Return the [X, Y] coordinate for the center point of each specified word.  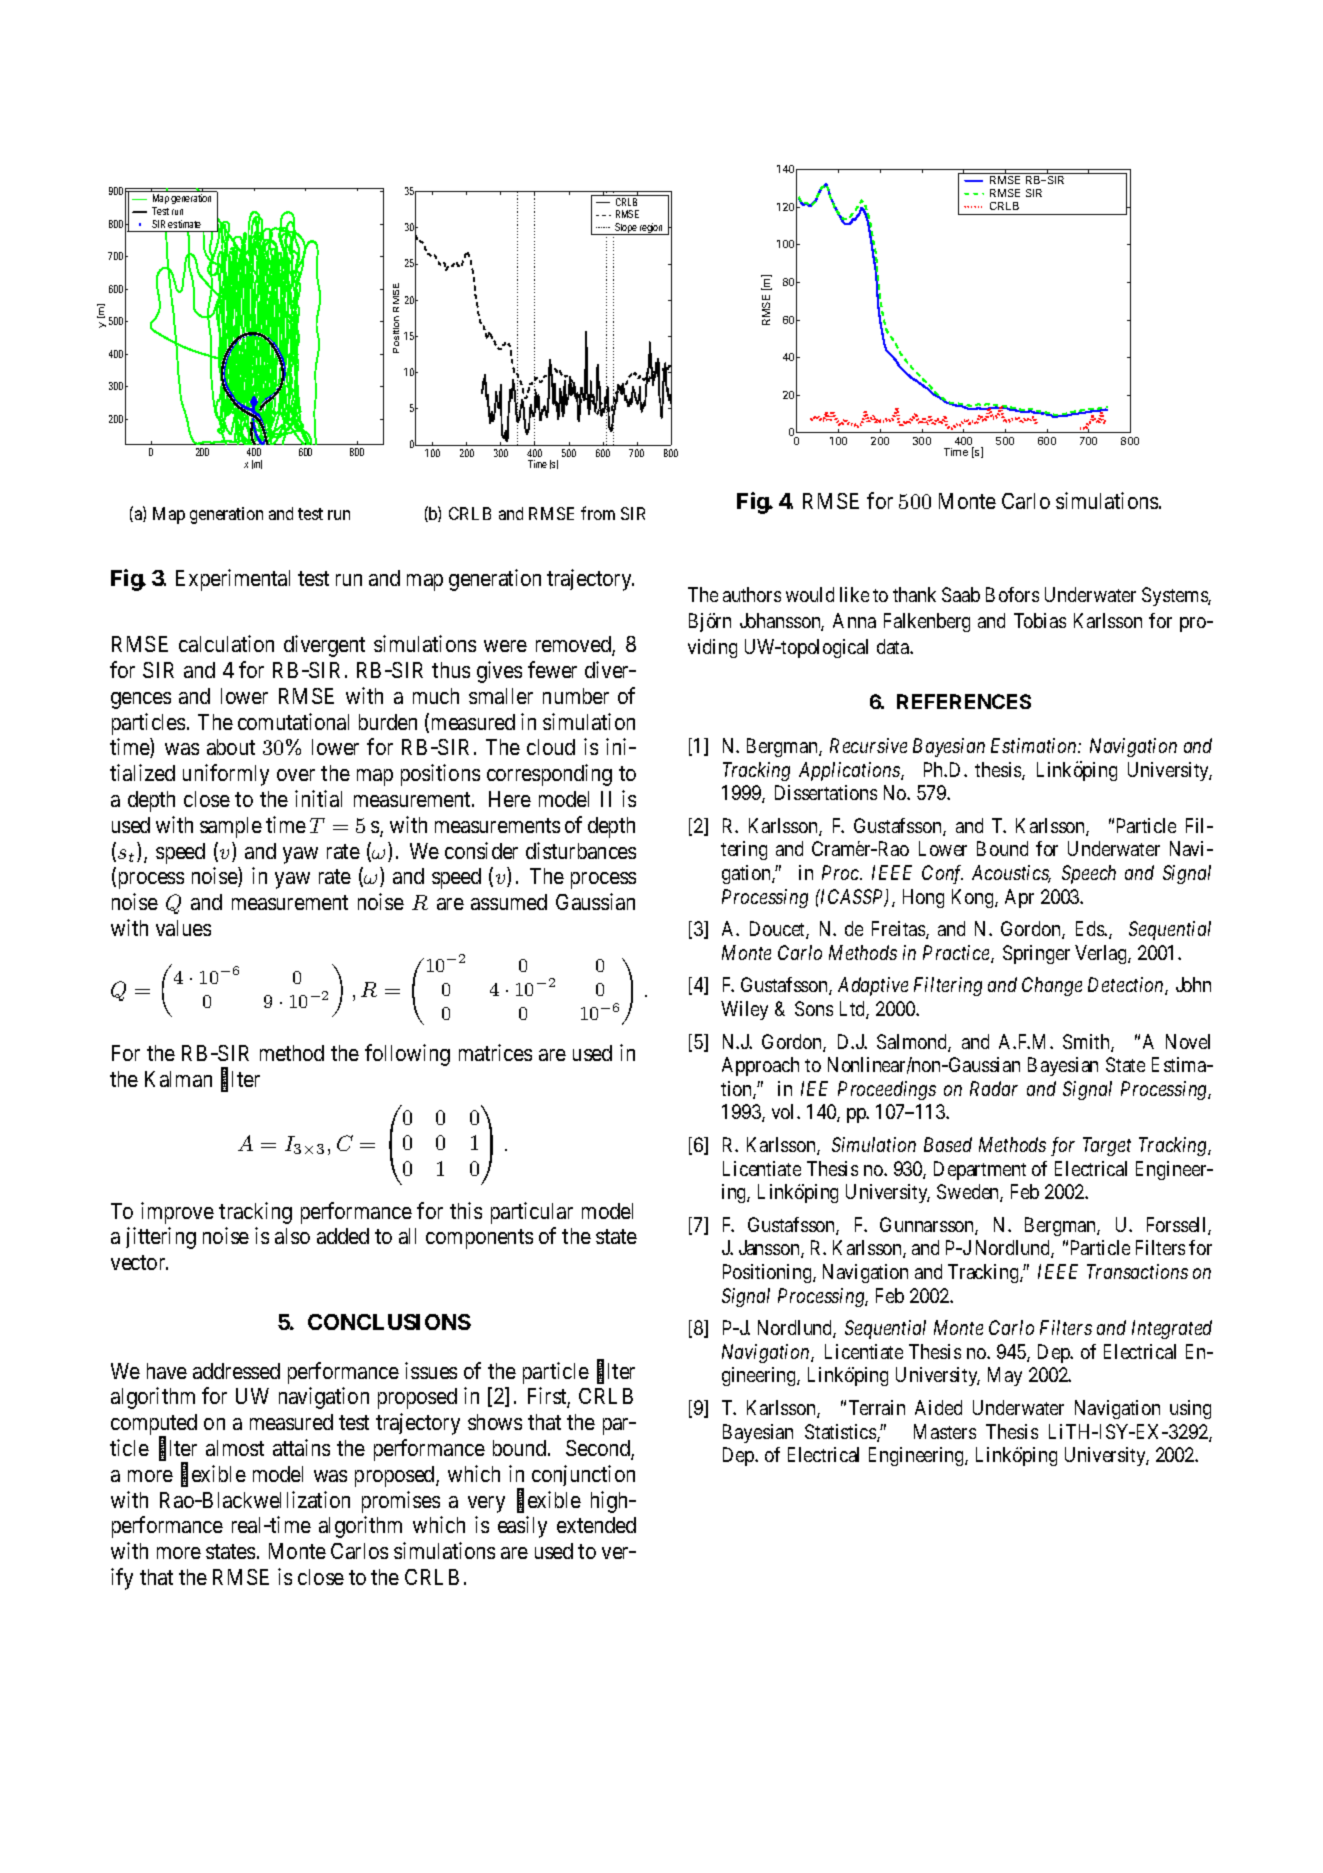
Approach [760, 1066]
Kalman [178, 1079]
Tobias [1040, 620]
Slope [626, 229]
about [231, 747]
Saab [961, 594]
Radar [994, 1088]
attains [301, 1447]
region [651, 229]
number [576, 696]
